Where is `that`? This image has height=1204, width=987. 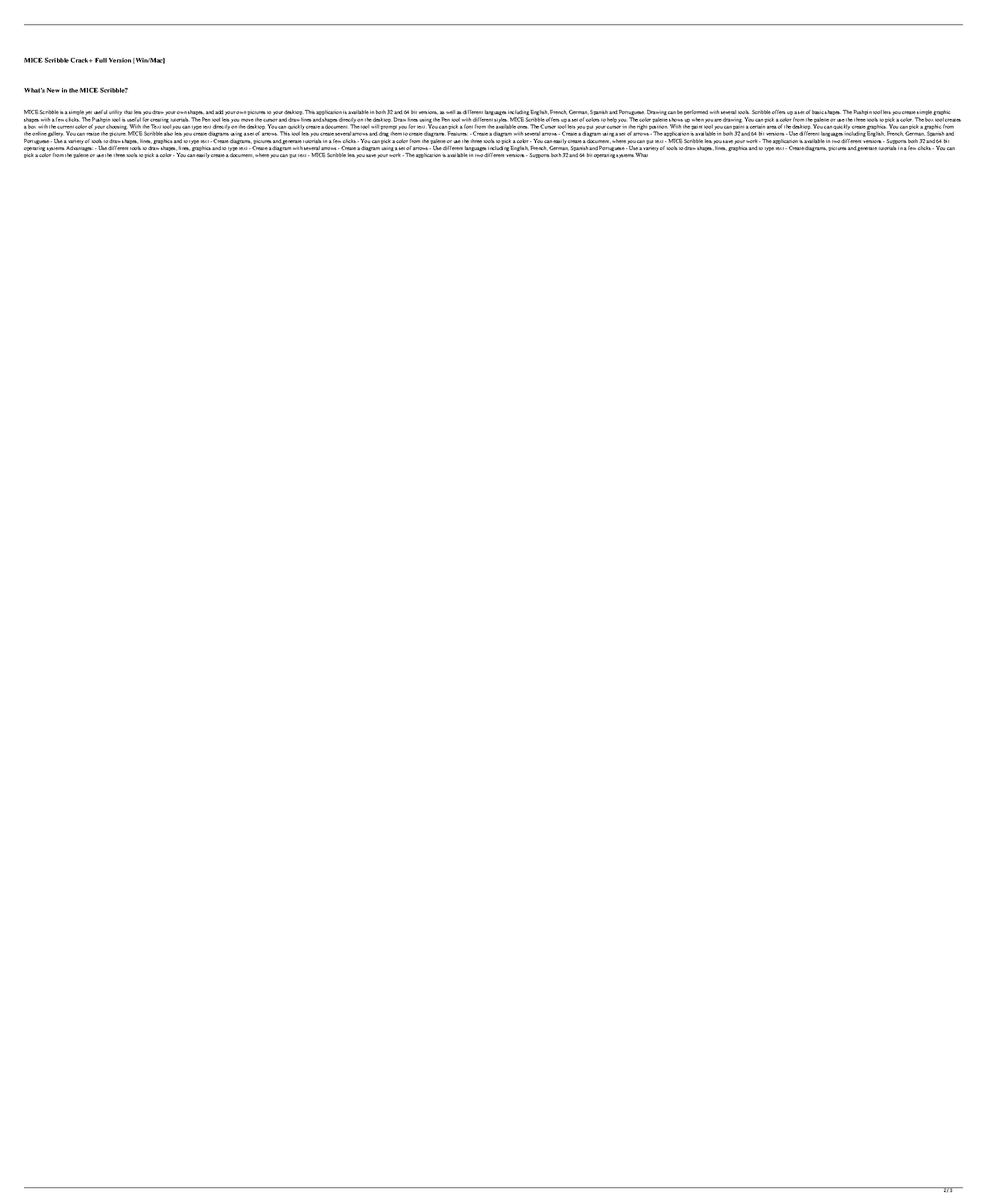 that is located at coordinates (128, 112).
